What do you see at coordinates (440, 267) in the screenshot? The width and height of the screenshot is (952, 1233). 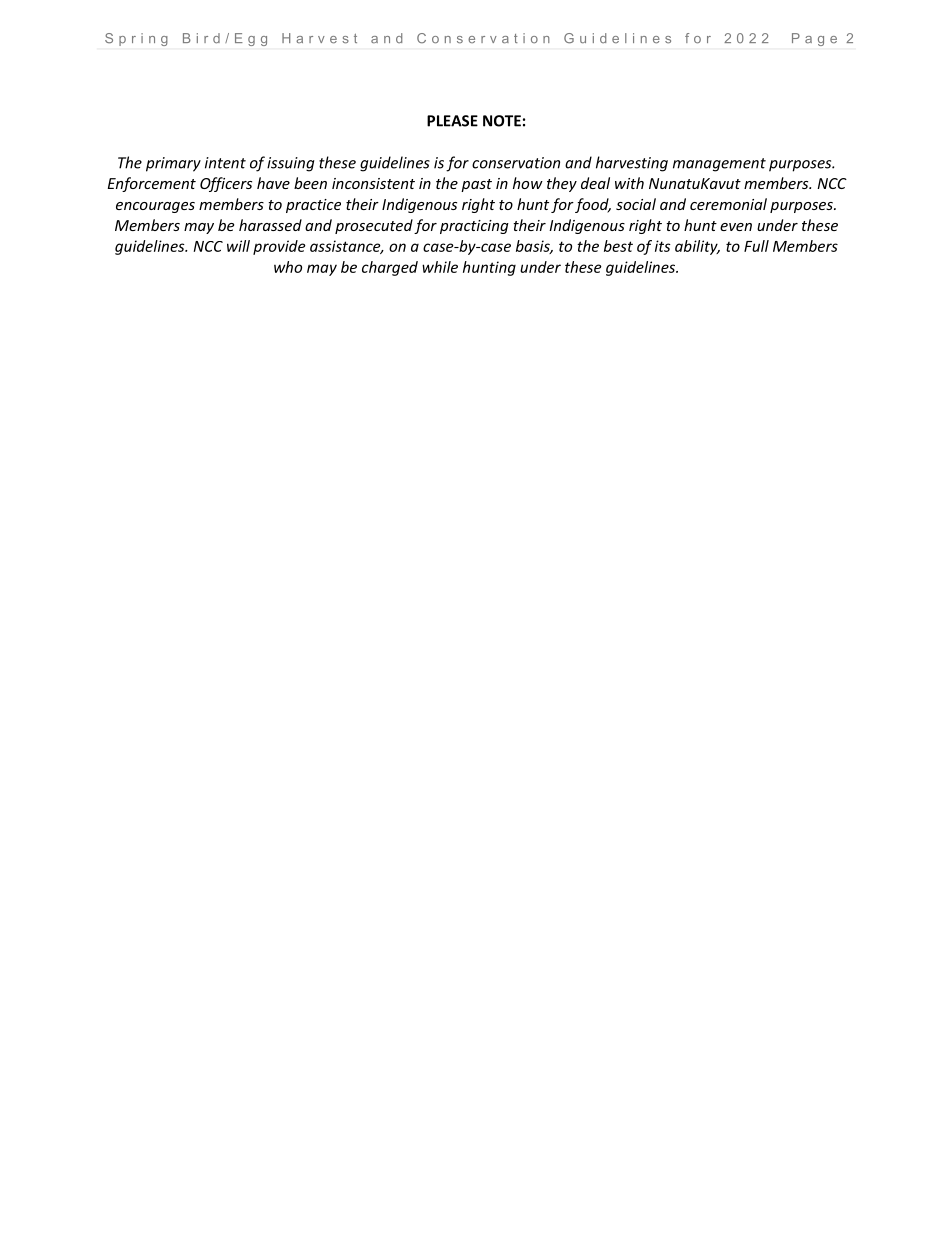 I see `while` at bounding box center [440, 267].
